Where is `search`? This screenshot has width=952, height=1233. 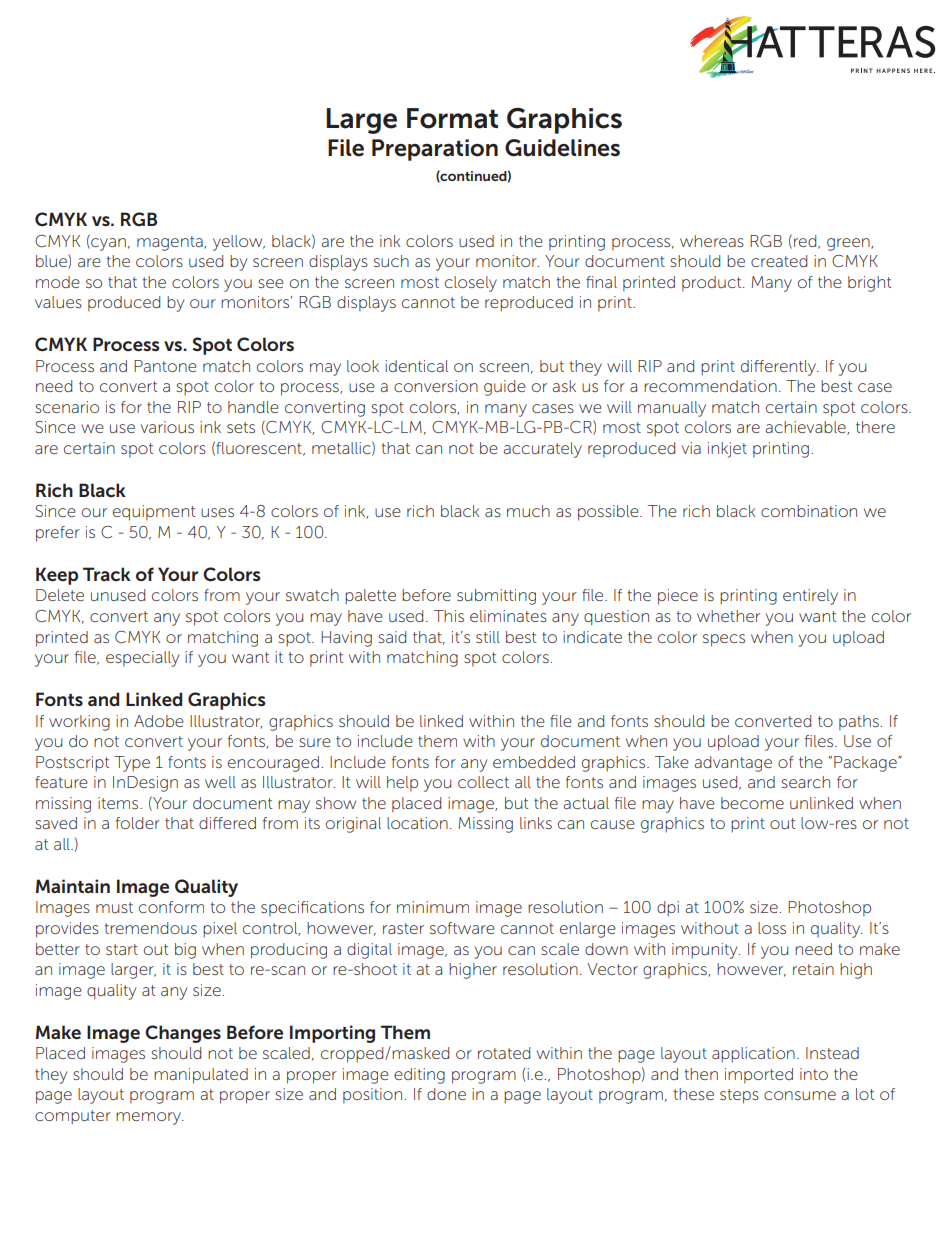 search is located at coordinates (805, 782).
